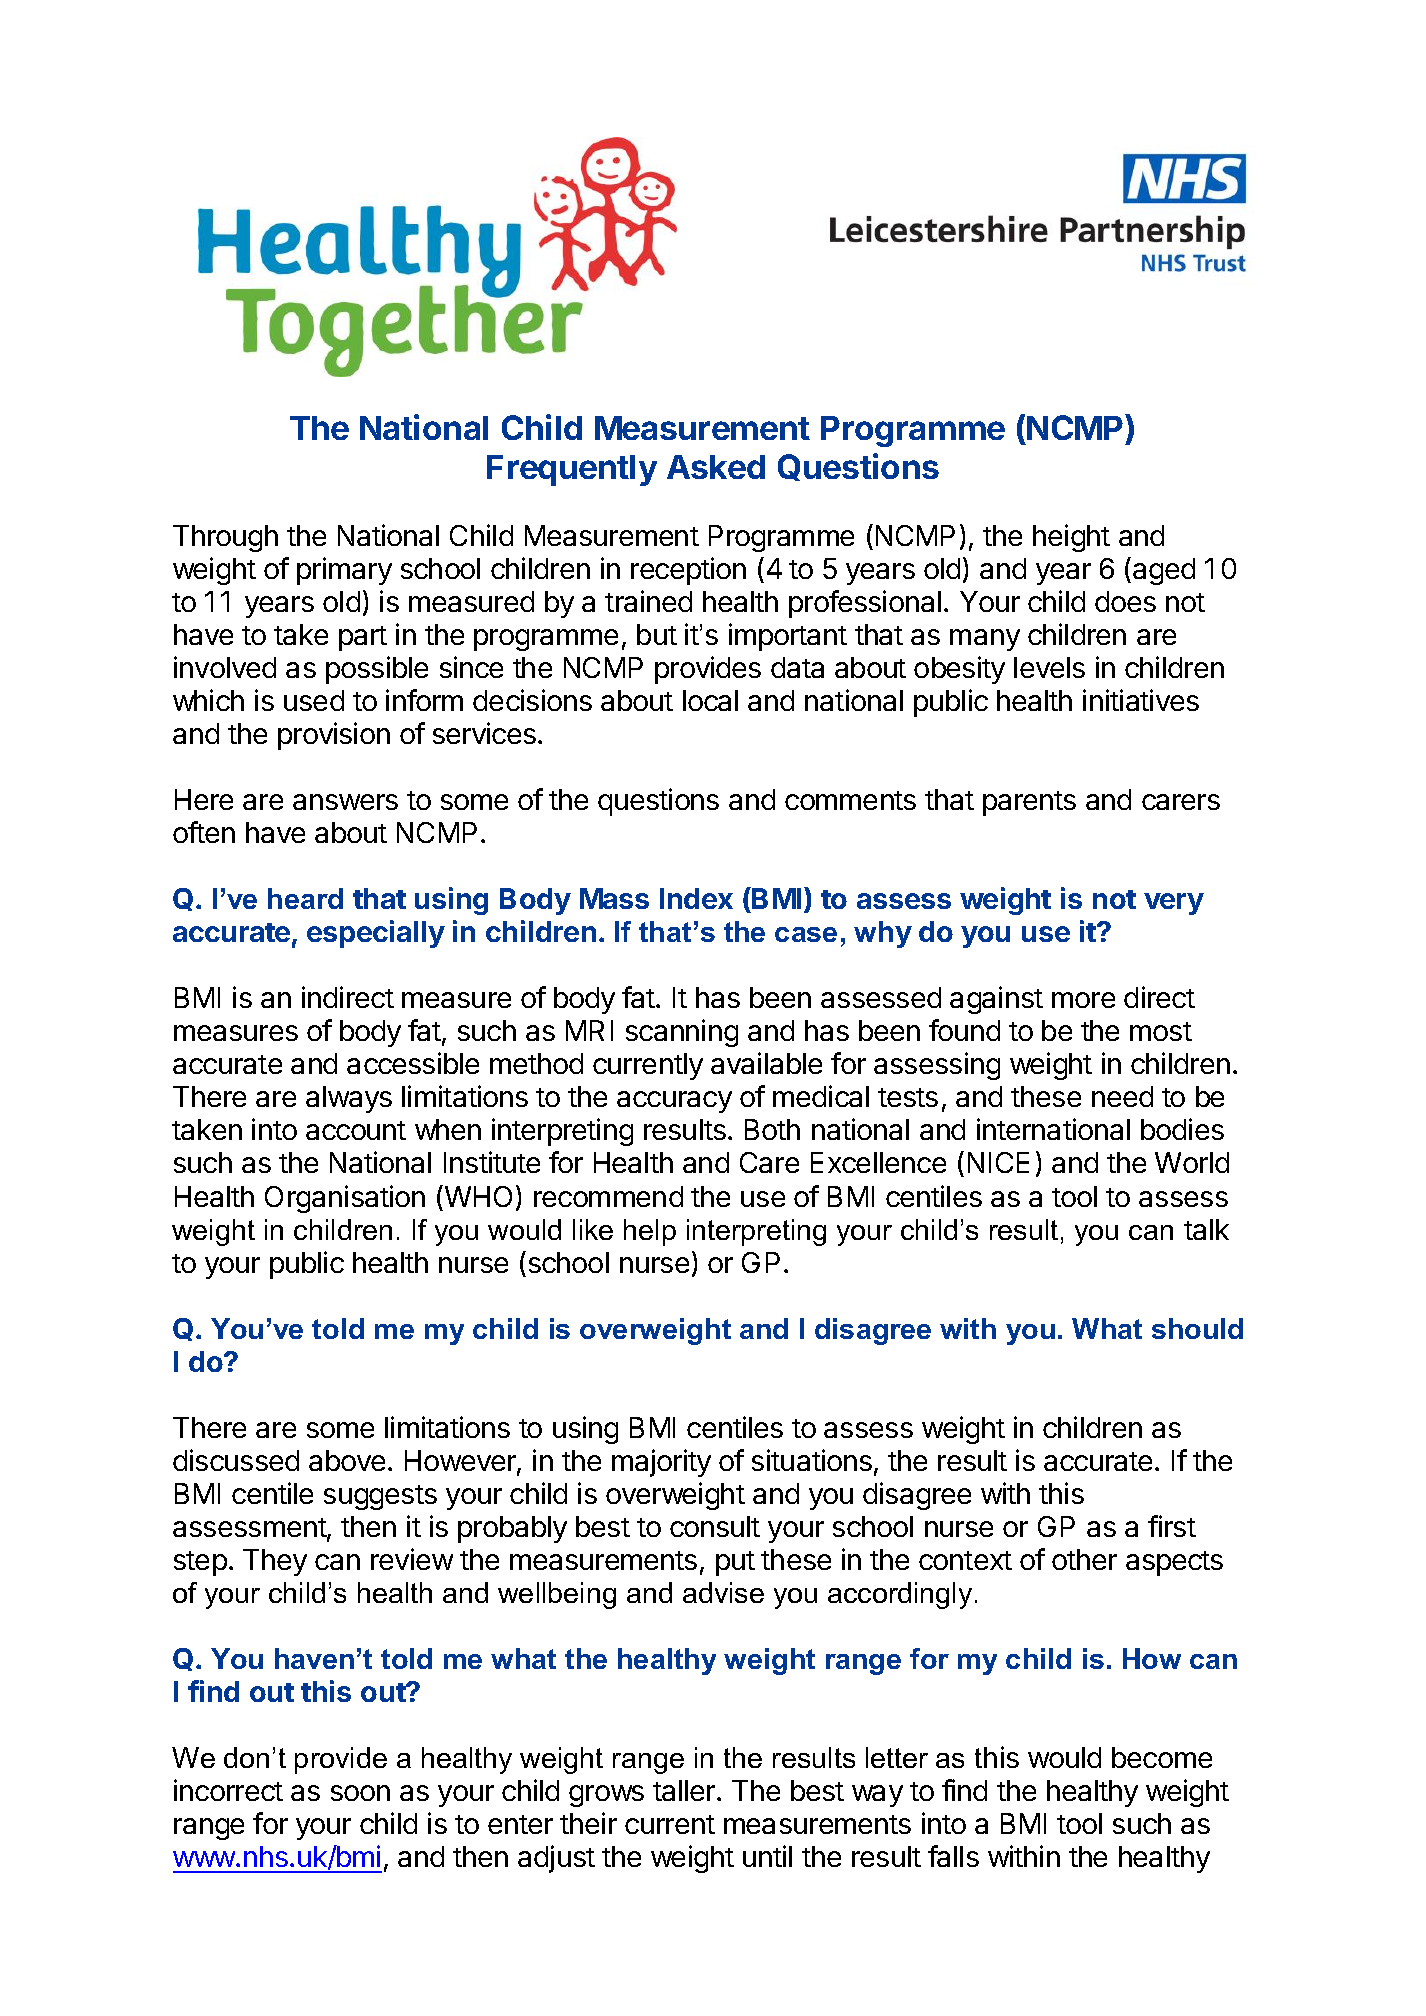 The width and height of the screenshot is (1426, 2016). What do you see at coordinates (360, 1793) in the screenshot?
I see `soon` at bounding box center [360, 1793].
